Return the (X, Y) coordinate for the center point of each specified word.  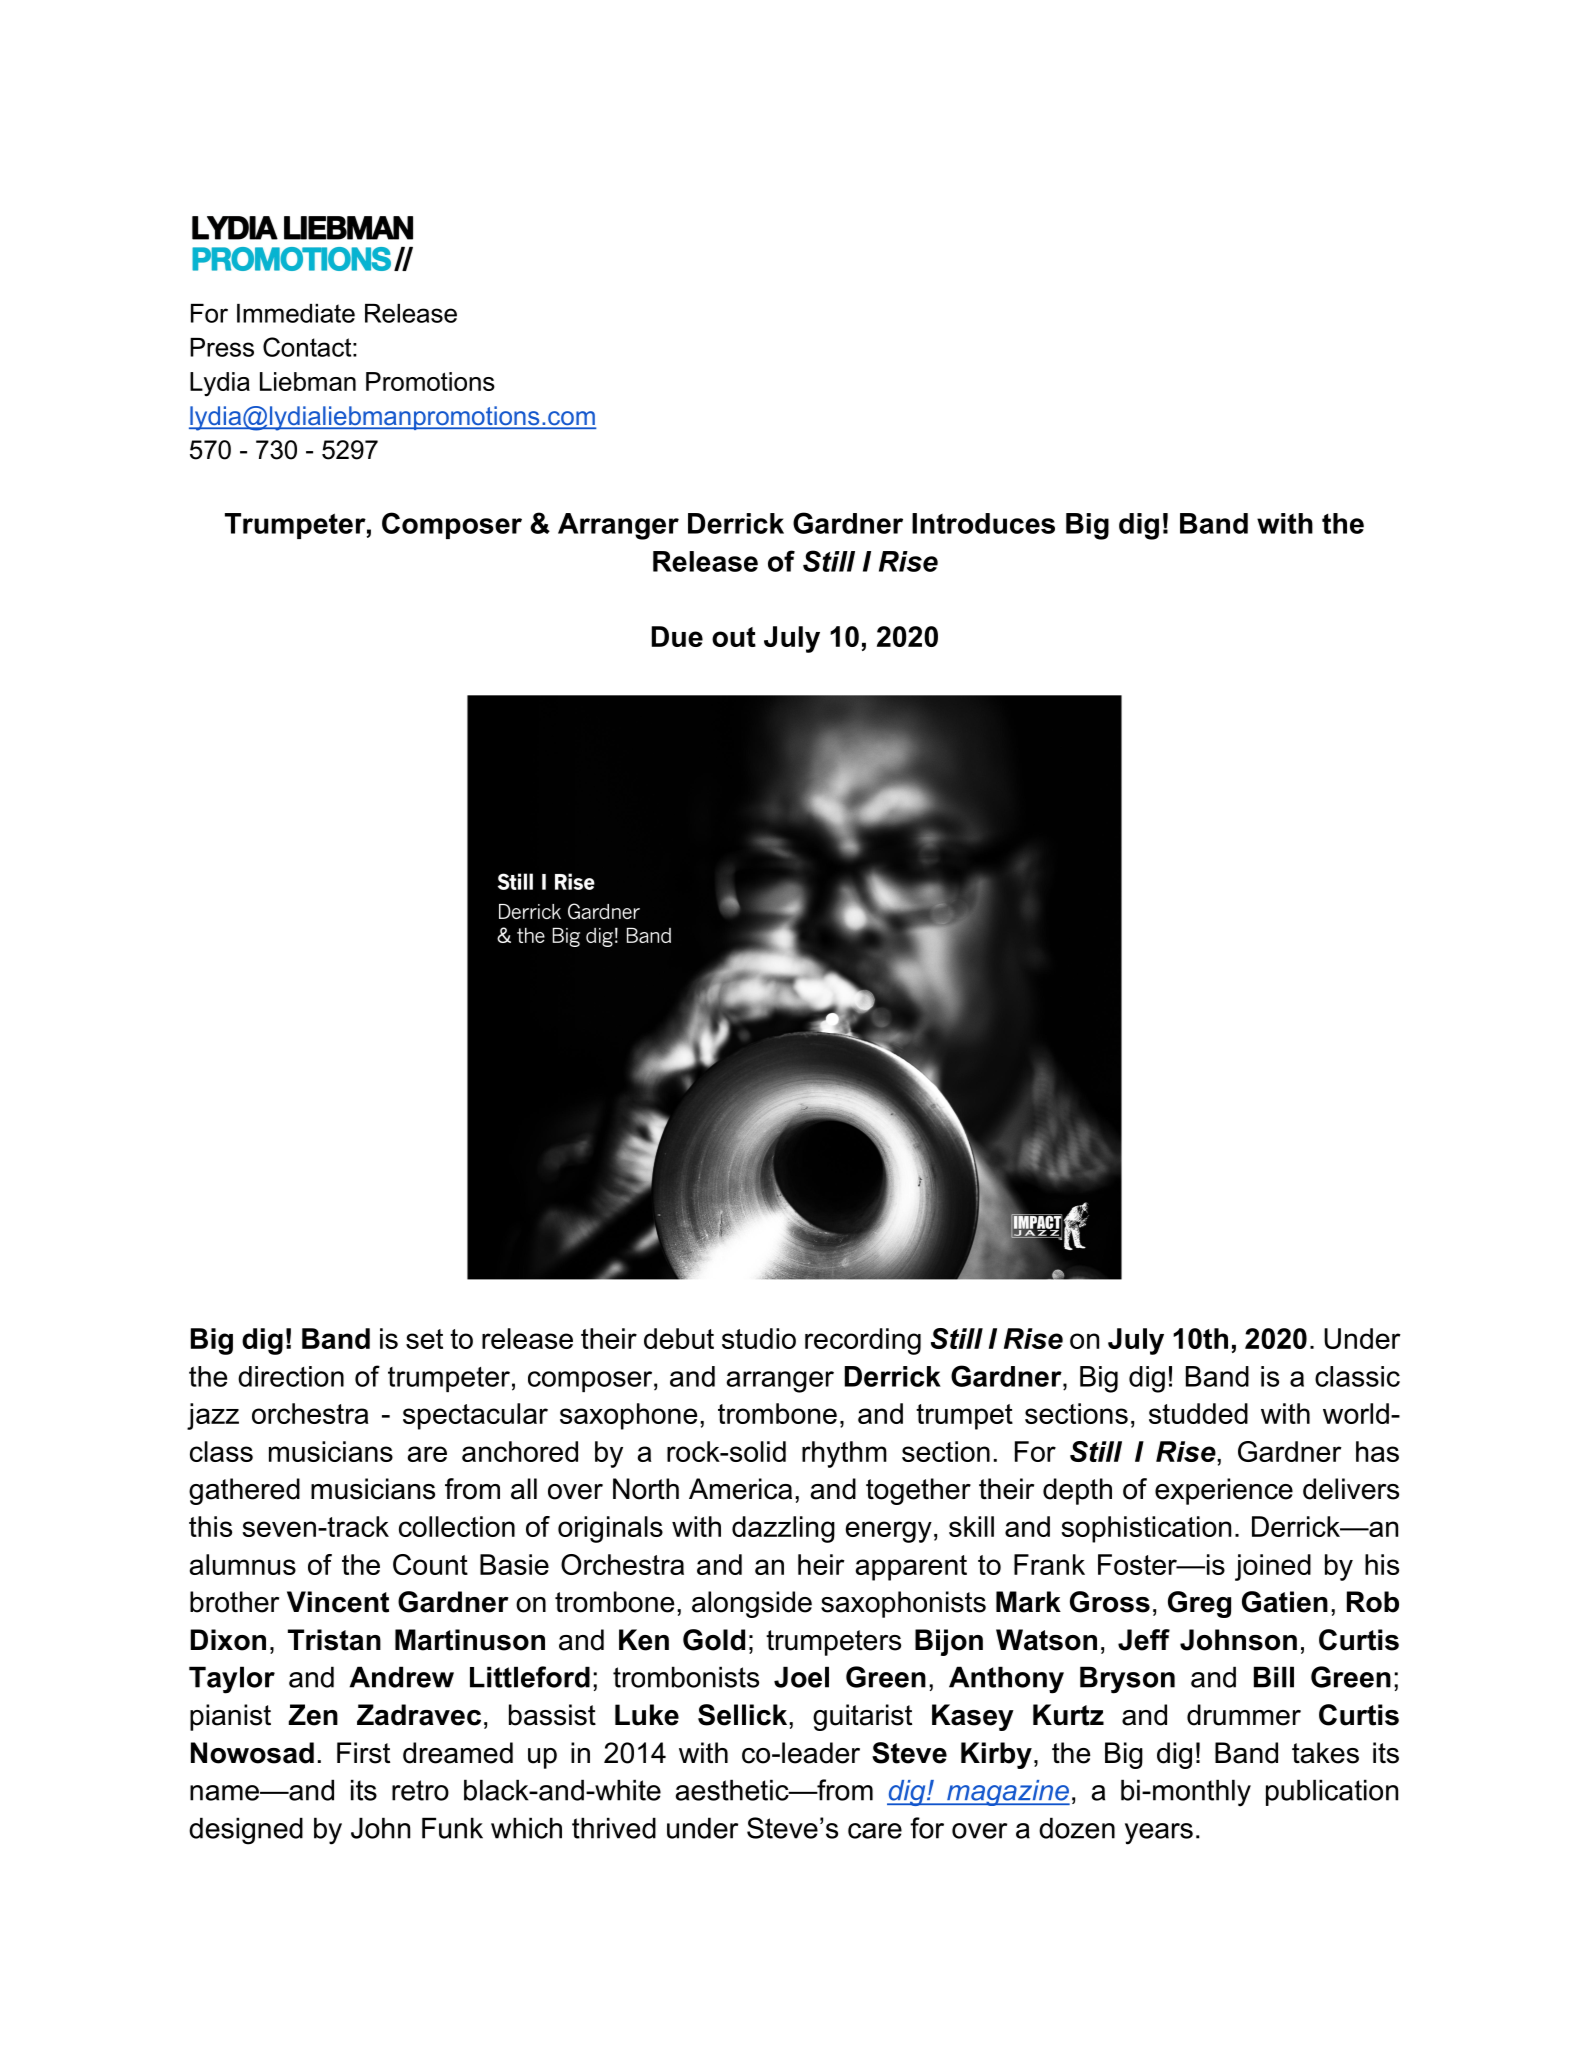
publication (1332, 1792)
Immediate (296, 313)
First (363, 1753)
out (734, 637)
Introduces (983, 523)
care (875, 1831)
